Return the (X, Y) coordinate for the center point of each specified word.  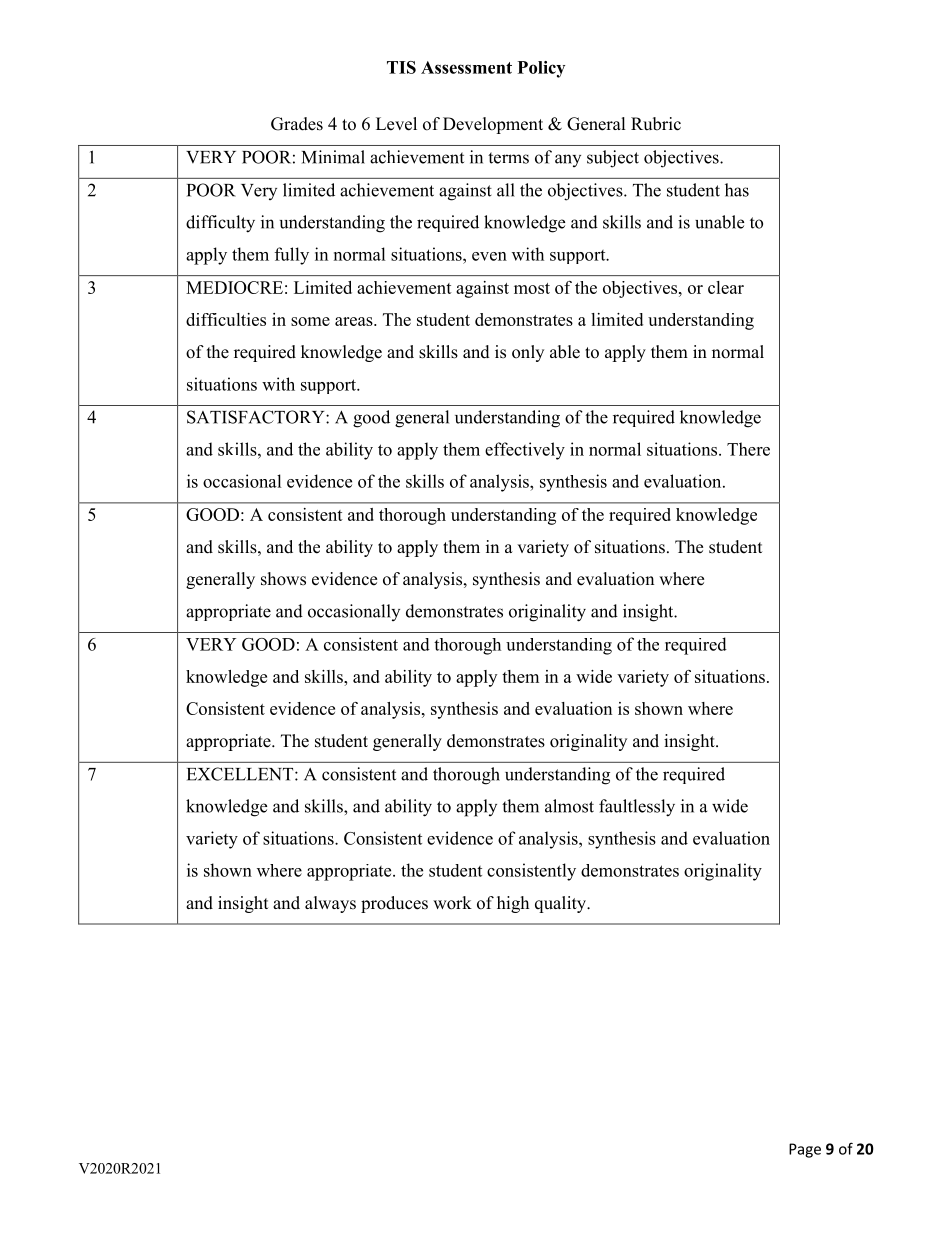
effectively (525, 451)
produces (394, 904)
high (513, 904)
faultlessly (637, 808)
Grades (297, 124)
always (330, 904)
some (310, 321)
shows (283, 579)
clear (726, 287)
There (748, 449)
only (528, 353)
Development (493, 125)
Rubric (656, 124)
